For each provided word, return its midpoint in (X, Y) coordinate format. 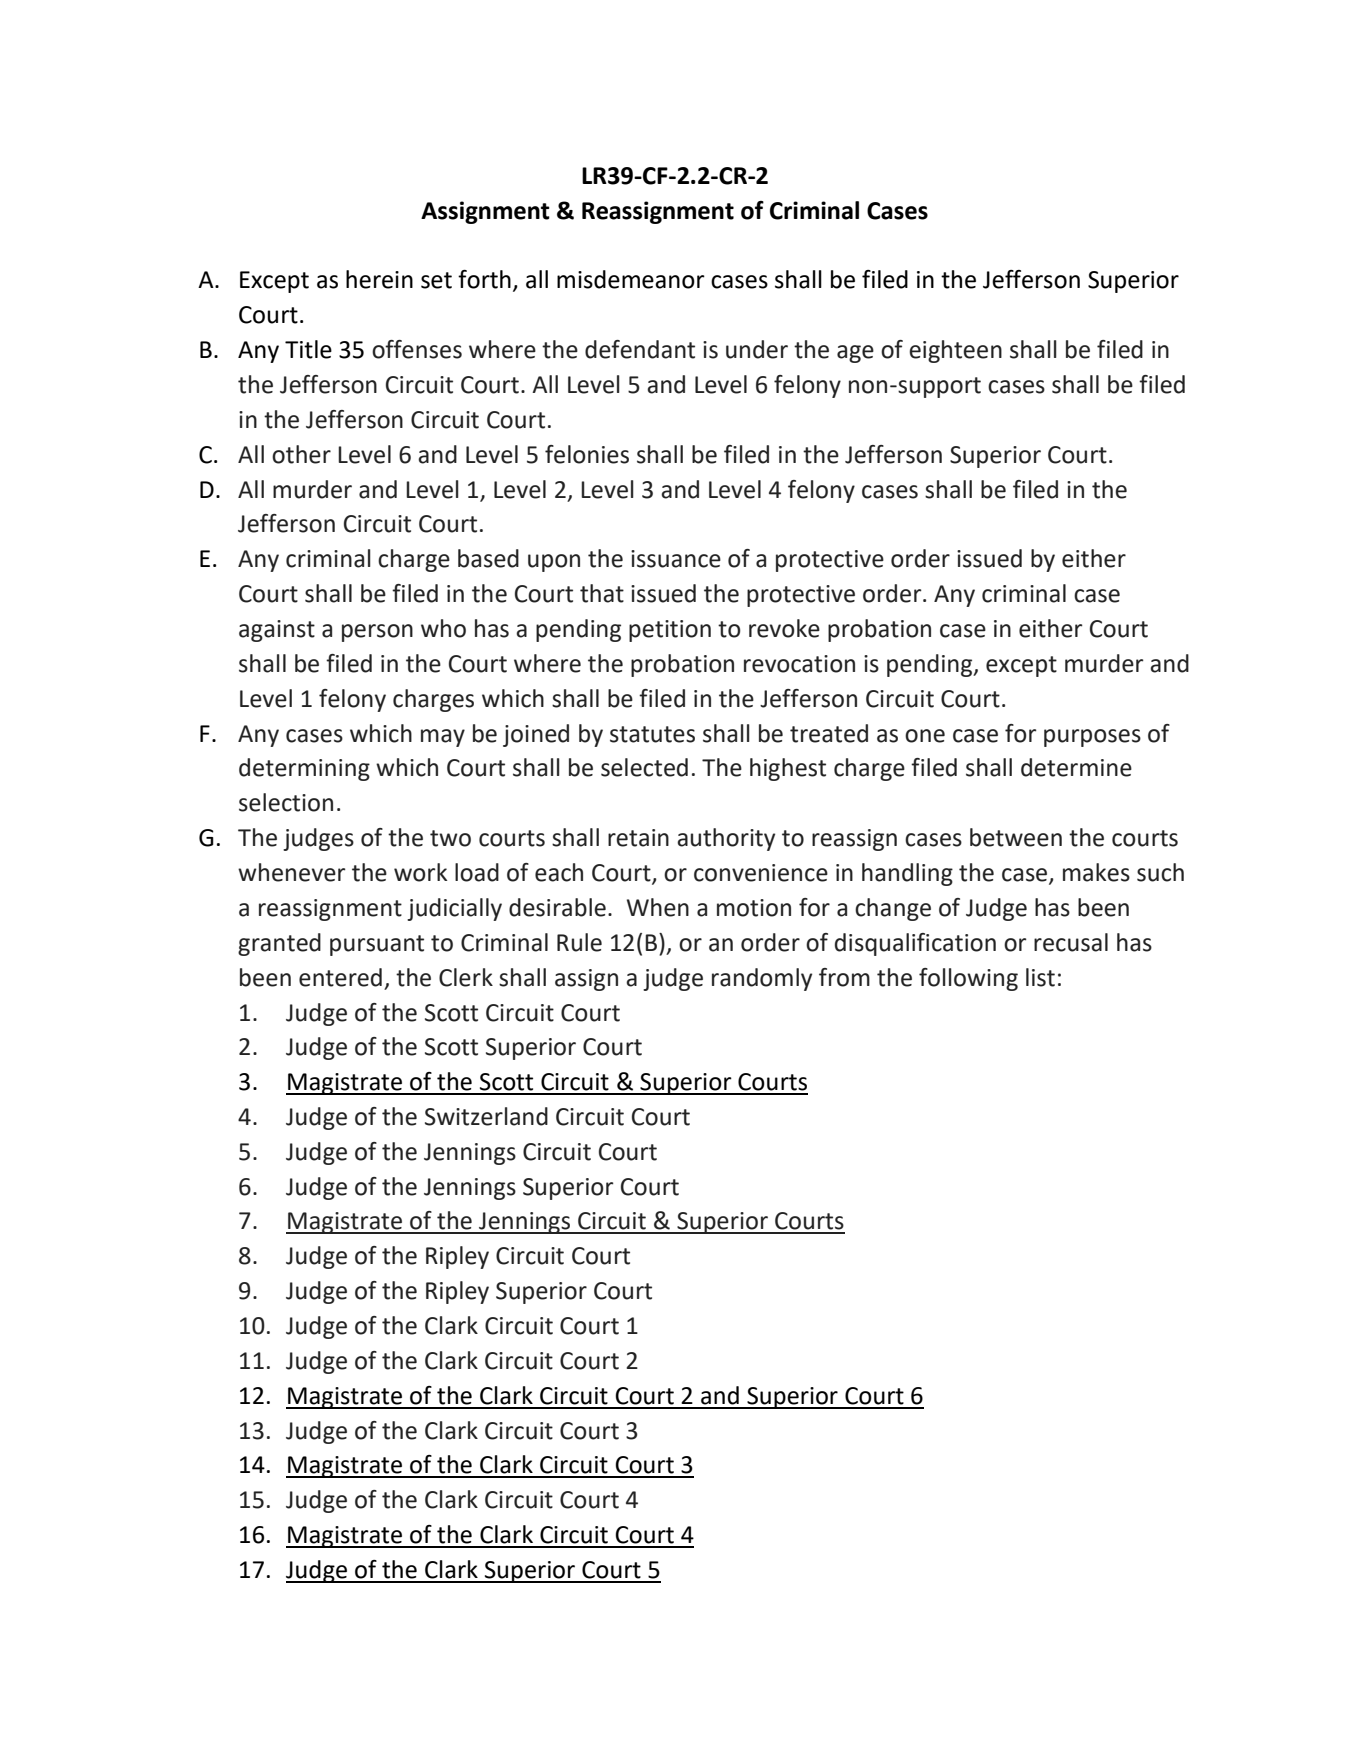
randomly (762, 979)
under (757, 349)
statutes (652, 734)
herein (379, 279)
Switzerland (486, 1116)
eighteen (955, 351)
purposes (1092, 738)
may (443, 738)
